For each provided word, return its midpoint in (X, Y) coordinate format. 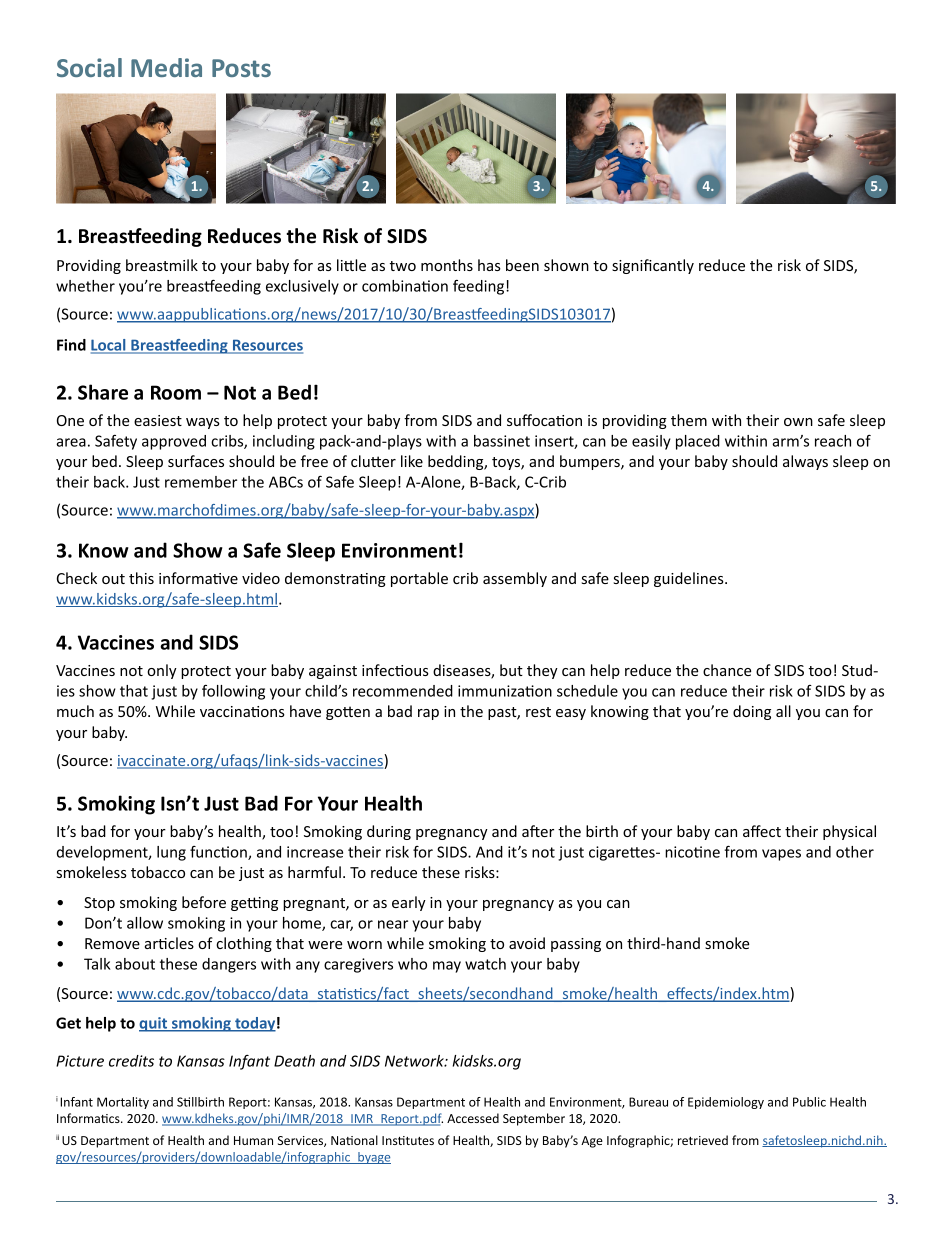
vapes (781, 855)
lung (171, 853)
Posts (241, 68)
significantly (653, 266)
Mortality (123, 1103)
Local (109, 346)
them (689, 420)
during (389, 832)
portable (419, 579)
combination (405, 286)
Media (166, 67)
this (141, 578)
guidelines (690, 579)
